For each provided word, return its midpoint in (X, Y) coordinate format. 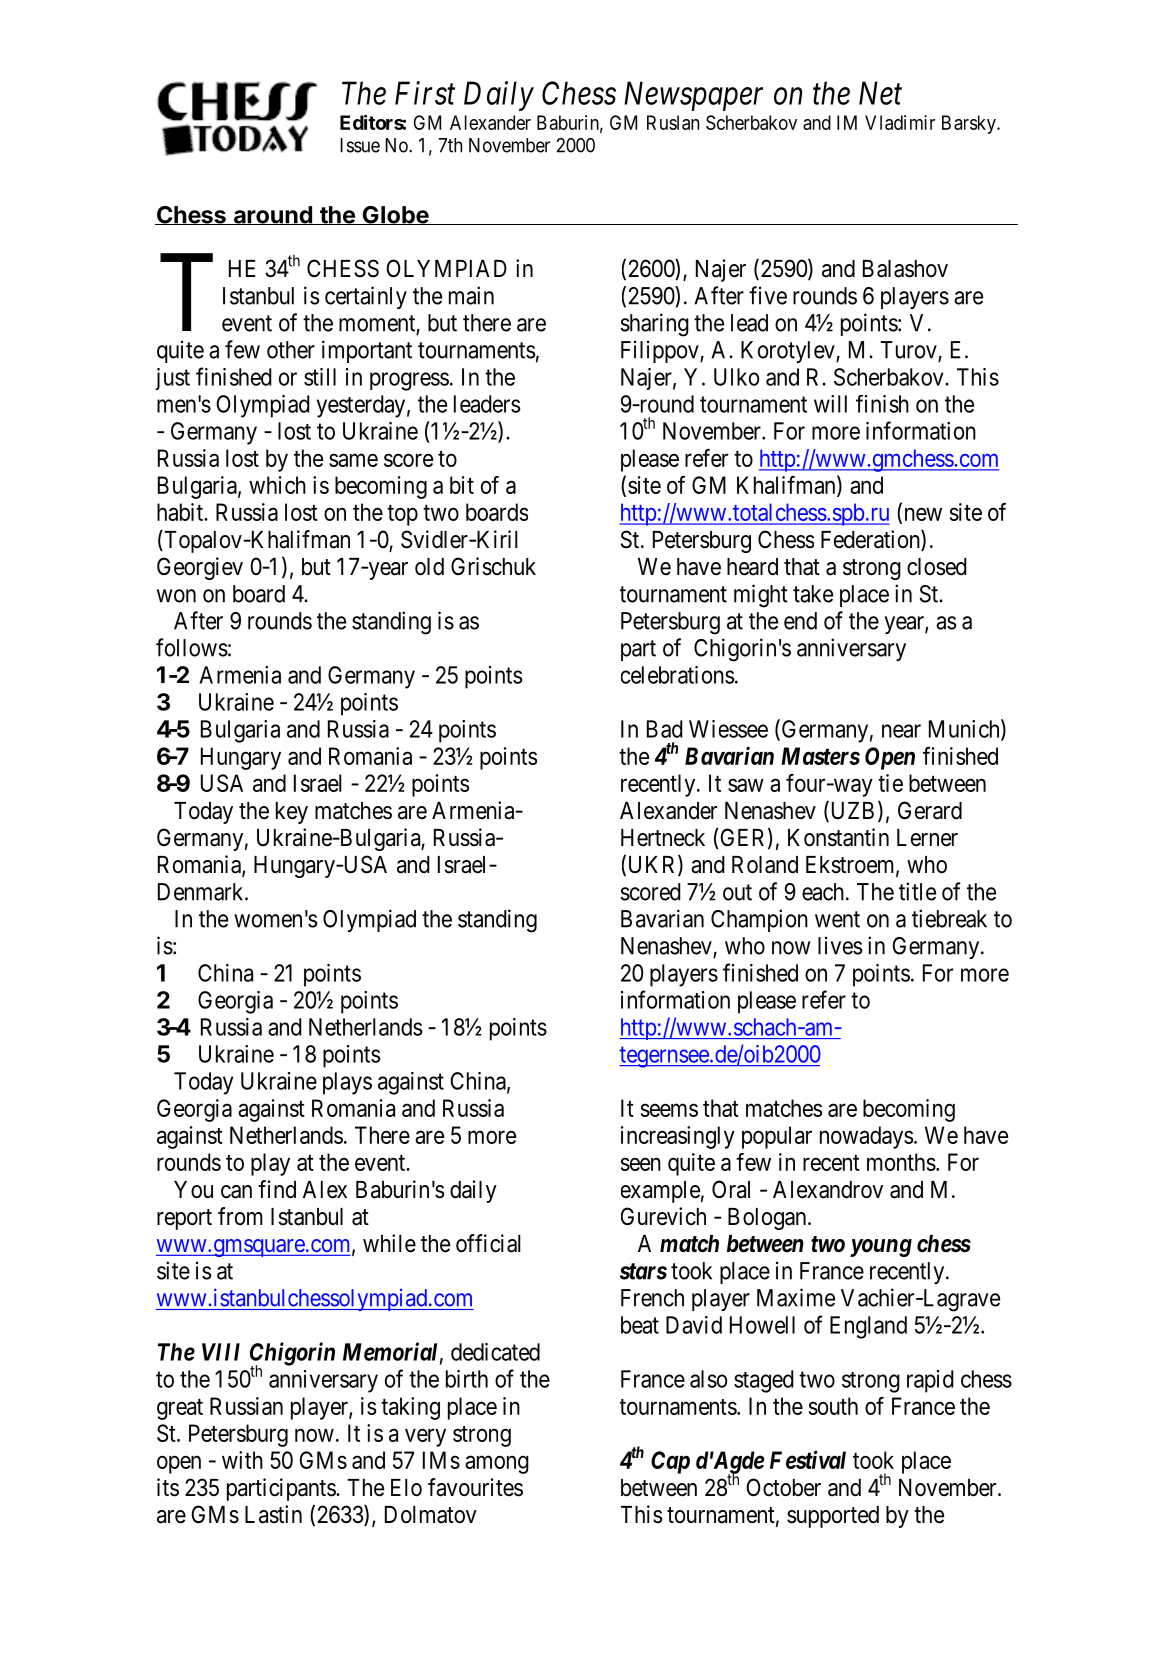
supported (833, 1517)
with (242, 1460)
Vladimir (900, 122)
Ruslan (673, 122)
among (497, 1465)
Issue (360, 145)
